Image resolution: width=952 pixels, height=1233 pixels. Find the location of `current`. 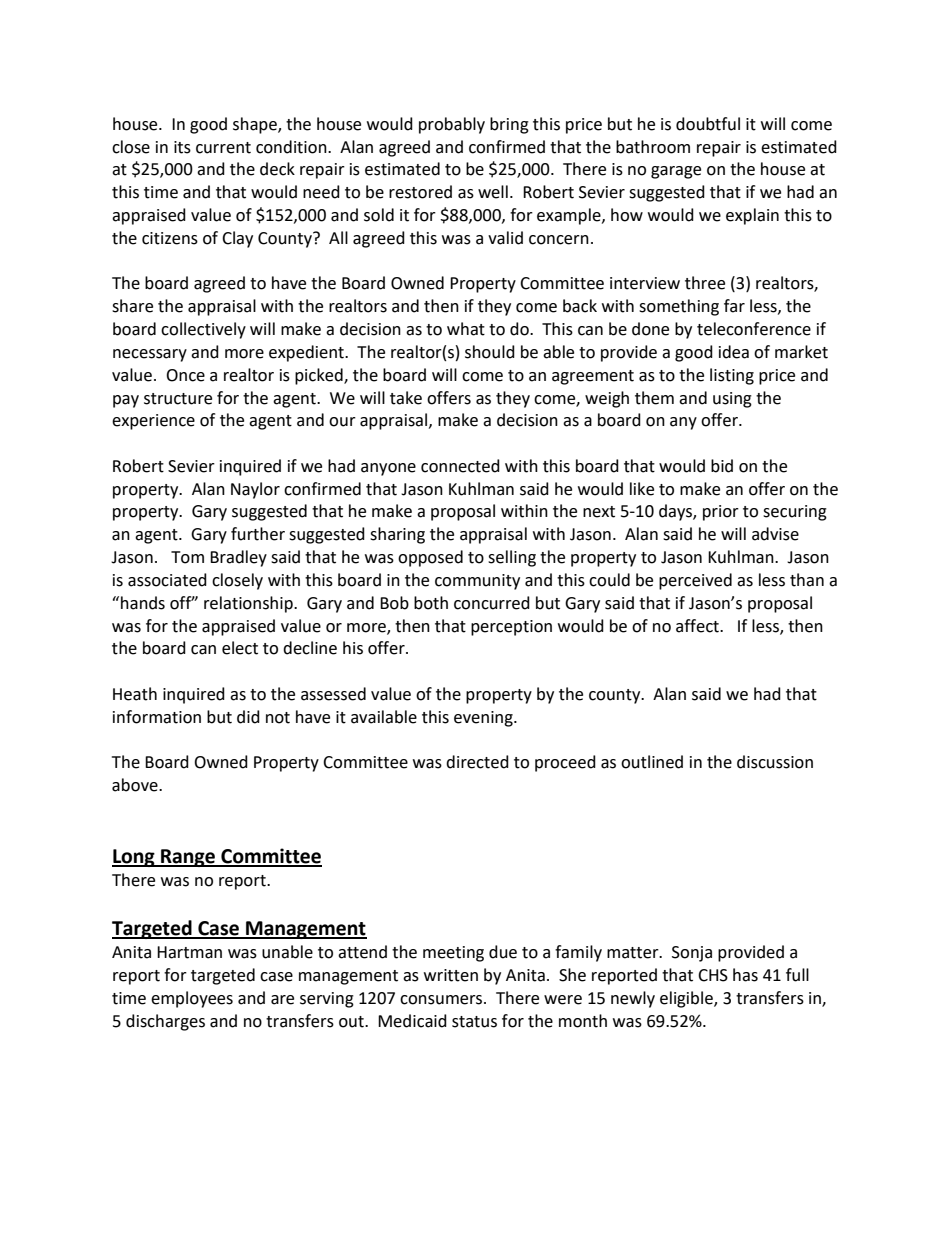

current is located at coordinates (223, 148).
